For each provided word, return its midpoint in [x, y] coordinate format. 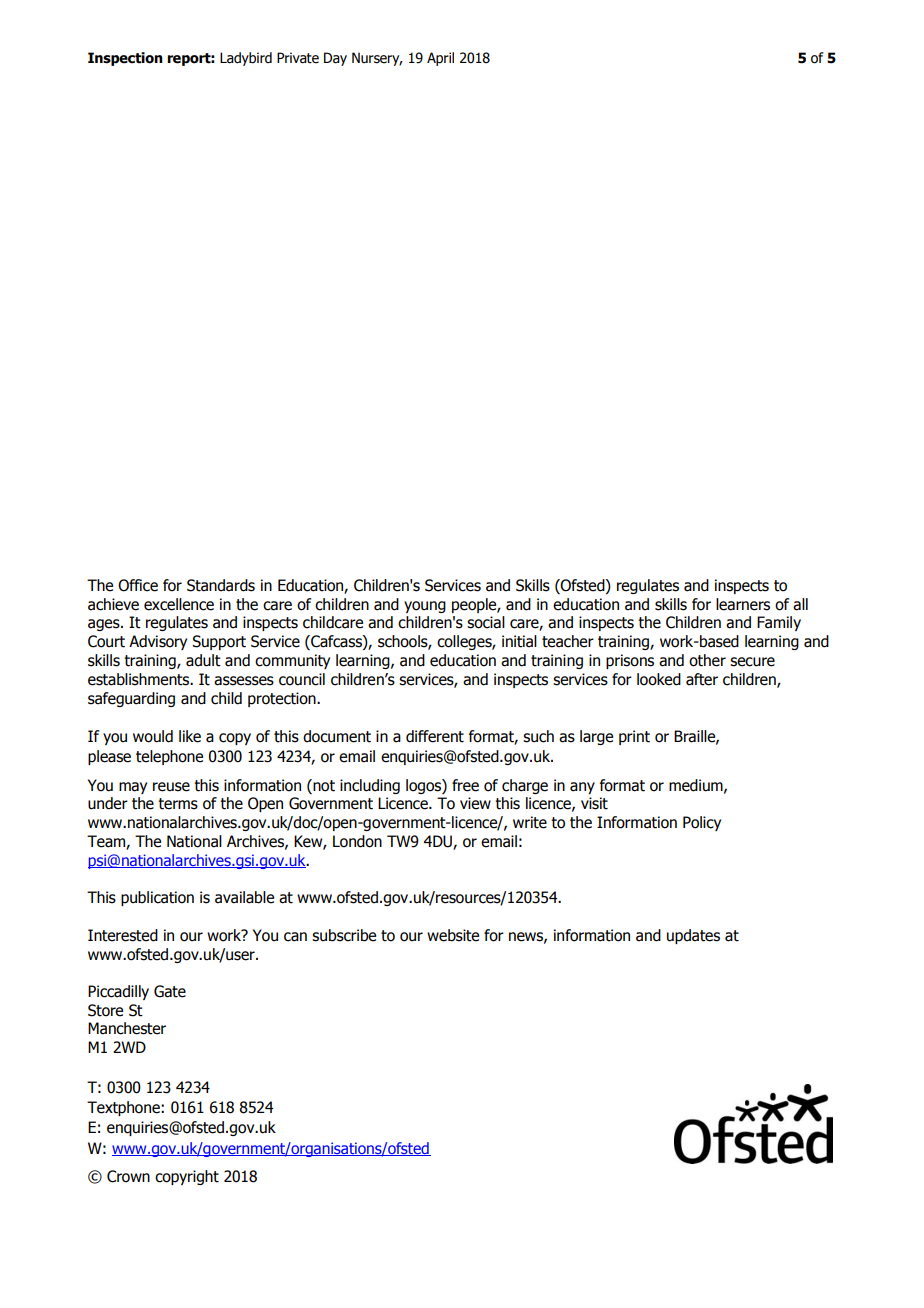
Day [335, 59]
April [440, 59]
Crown [128, 1176]
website [453, 935]
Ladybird [246, 59]
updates [693, 936]
